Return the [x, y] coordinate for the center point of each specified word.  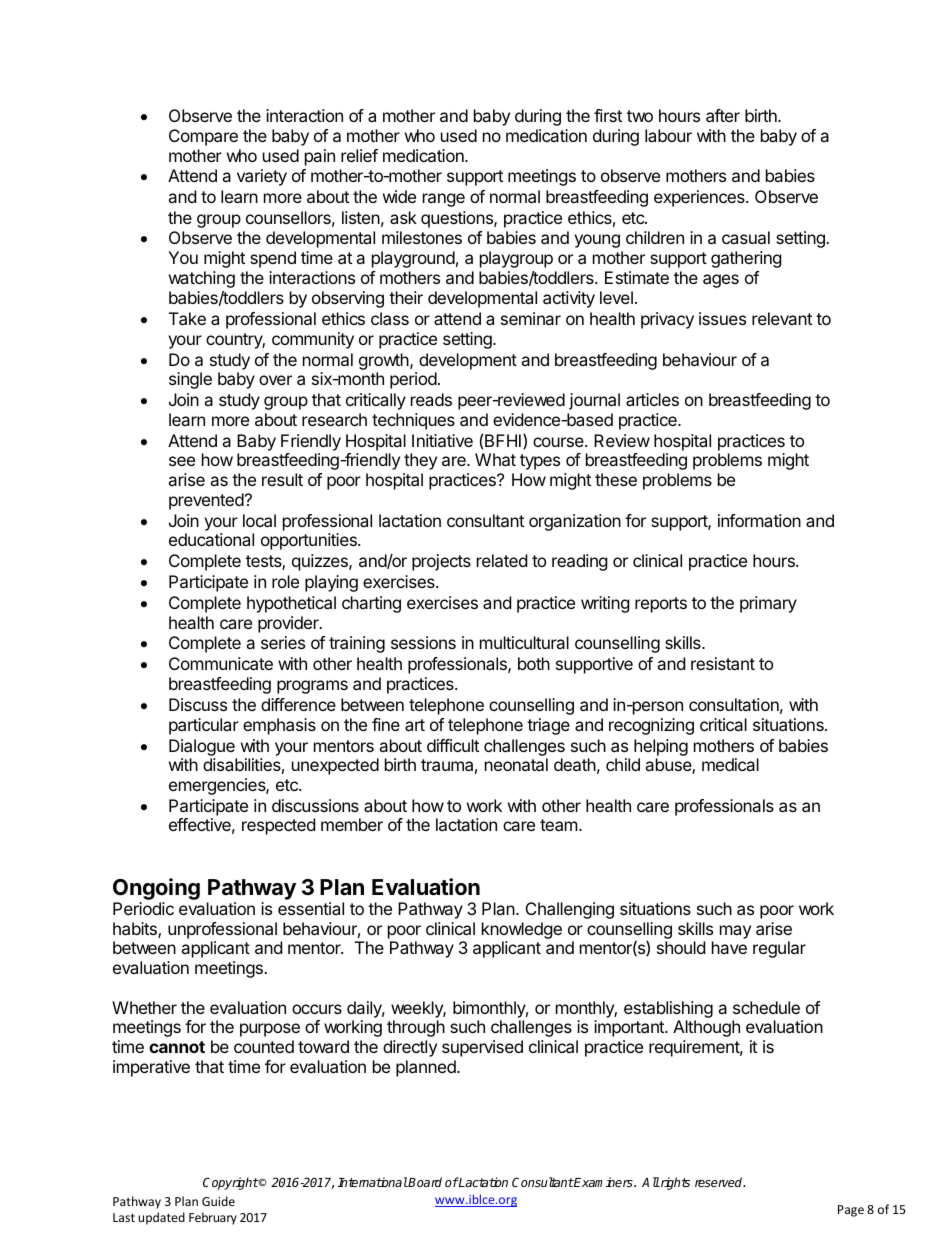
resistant [723, 663]
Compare [203, 137]
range [444, 200]
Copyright [231, 1183]
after [723, 115]
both [534, 663]
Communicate [221, 663]
